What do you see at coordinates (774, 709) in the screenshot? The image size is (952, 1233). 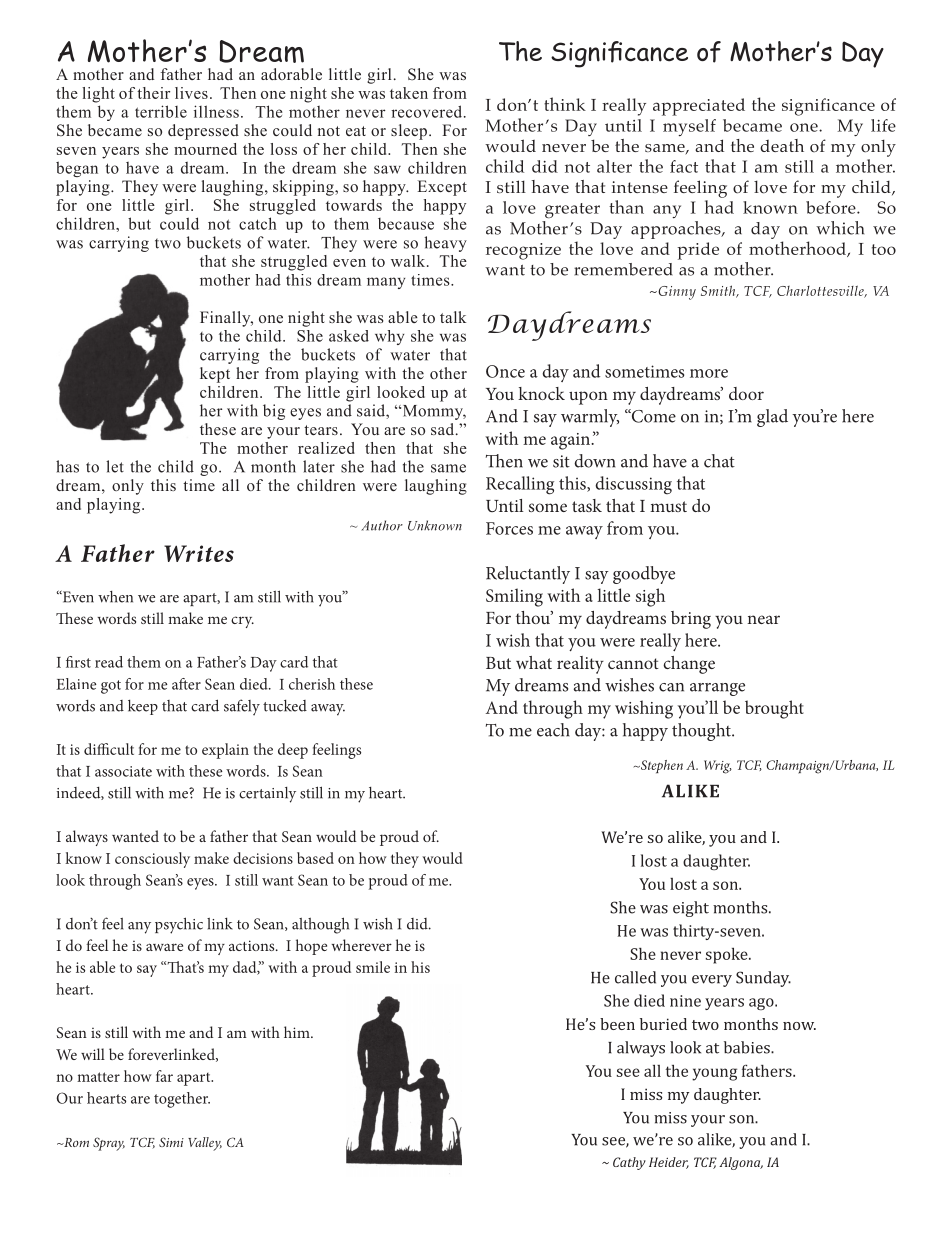 I see `brought` at bounding box center [774, 709].
